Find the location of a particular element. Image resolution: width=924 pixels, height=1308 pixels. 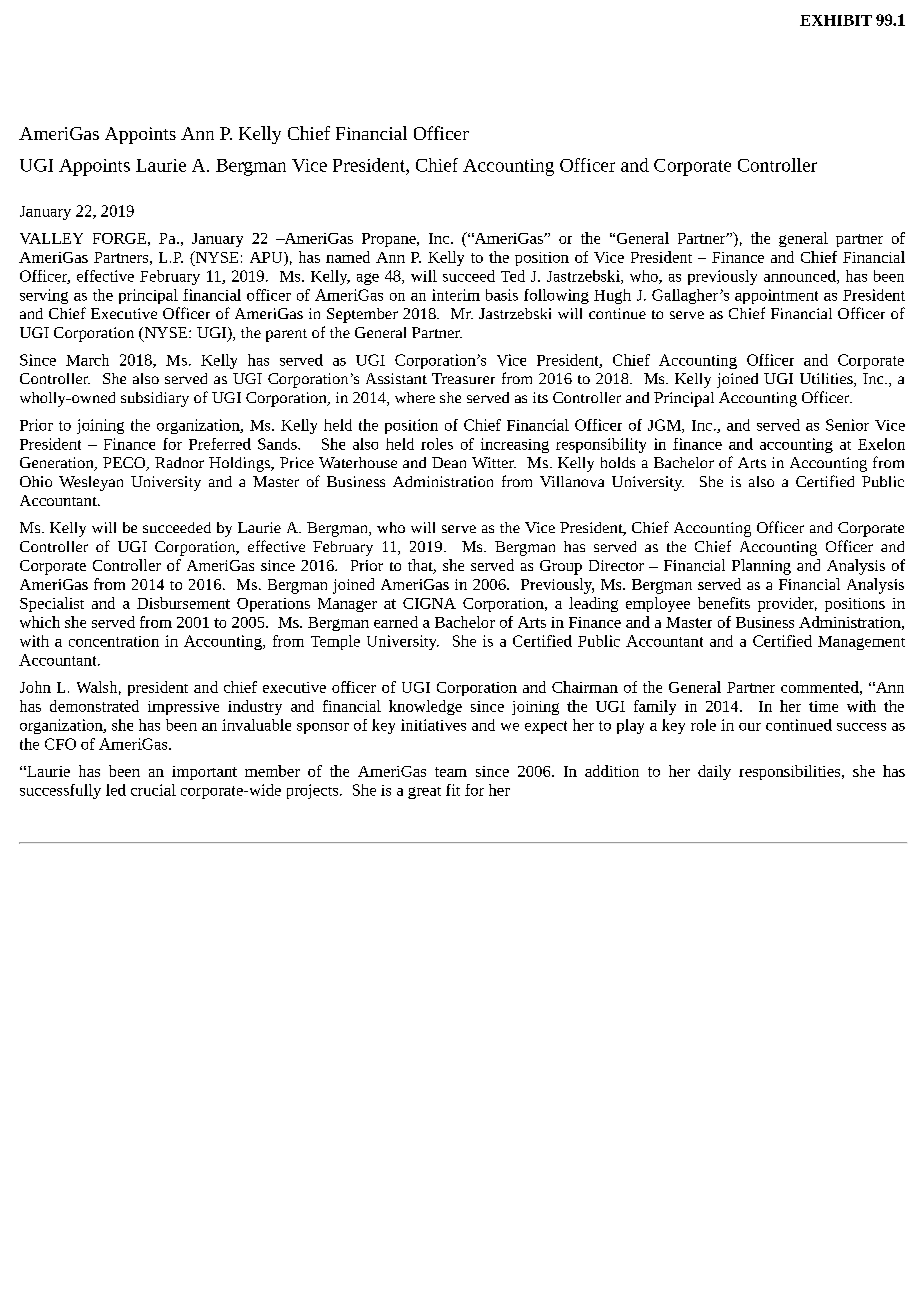

Senior is located at coordinates (847, 425).
